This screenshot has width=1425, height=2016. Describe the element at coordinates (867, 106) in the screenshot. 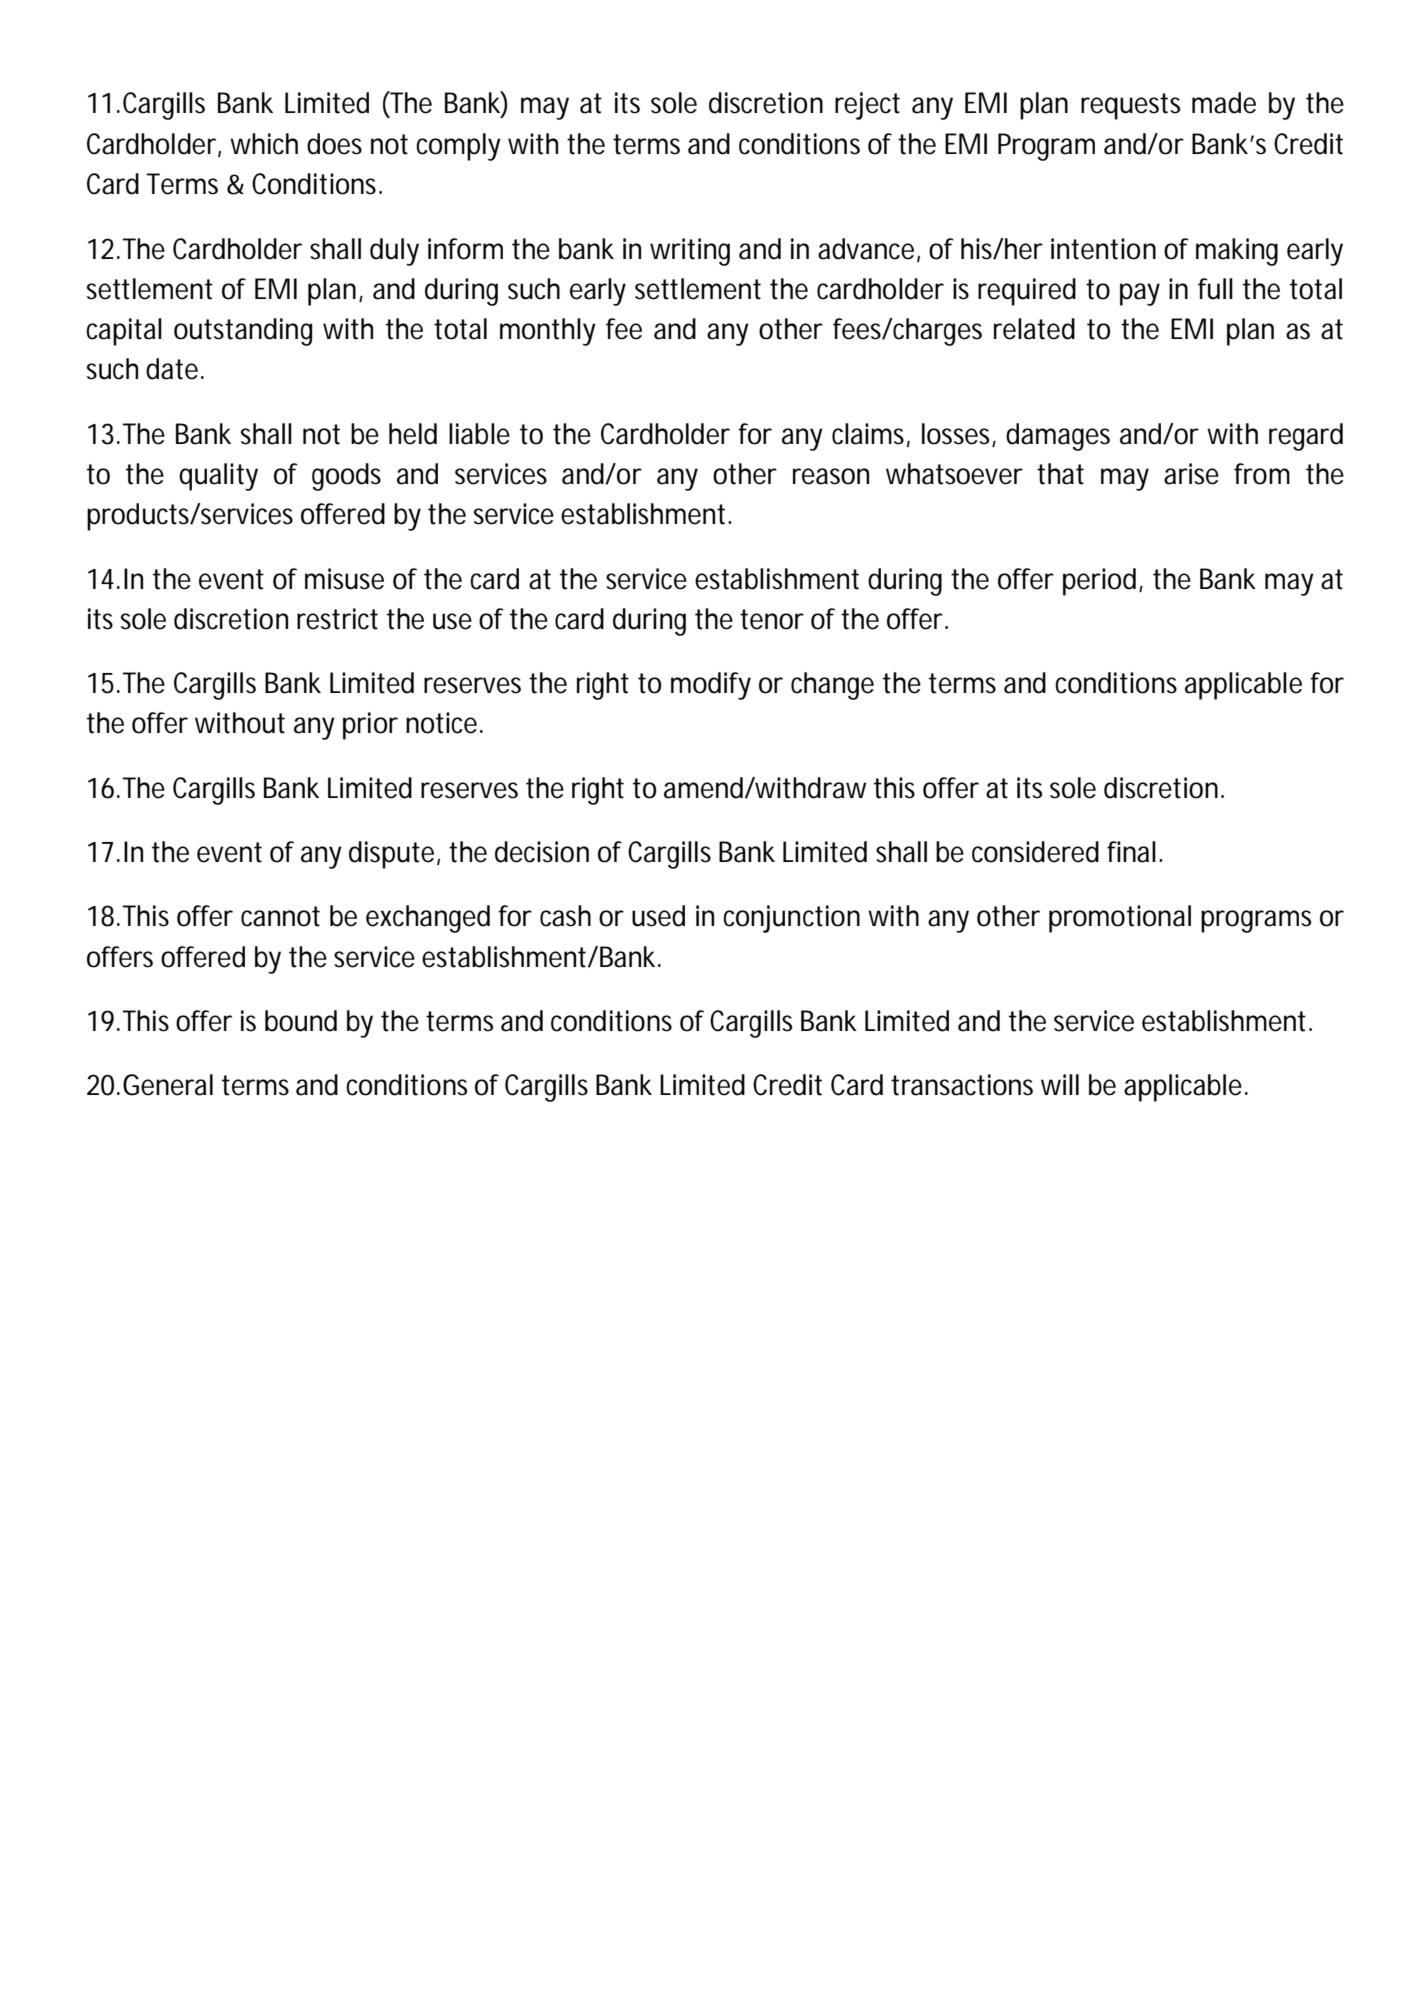

I see `reject` at that location.
